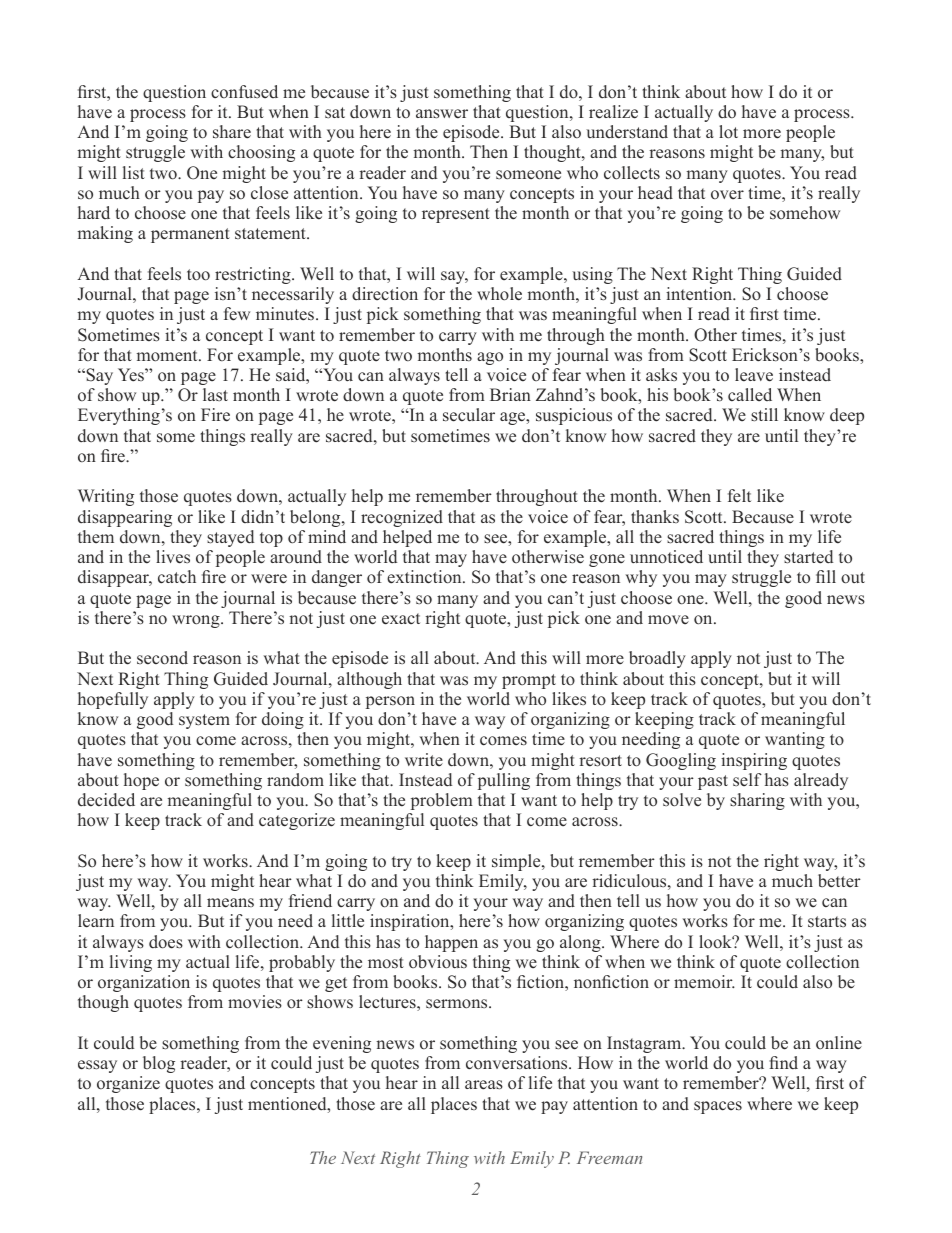  Describe the element at coordinates (442, 114) in the screenshot. I see `answer` at that location.
